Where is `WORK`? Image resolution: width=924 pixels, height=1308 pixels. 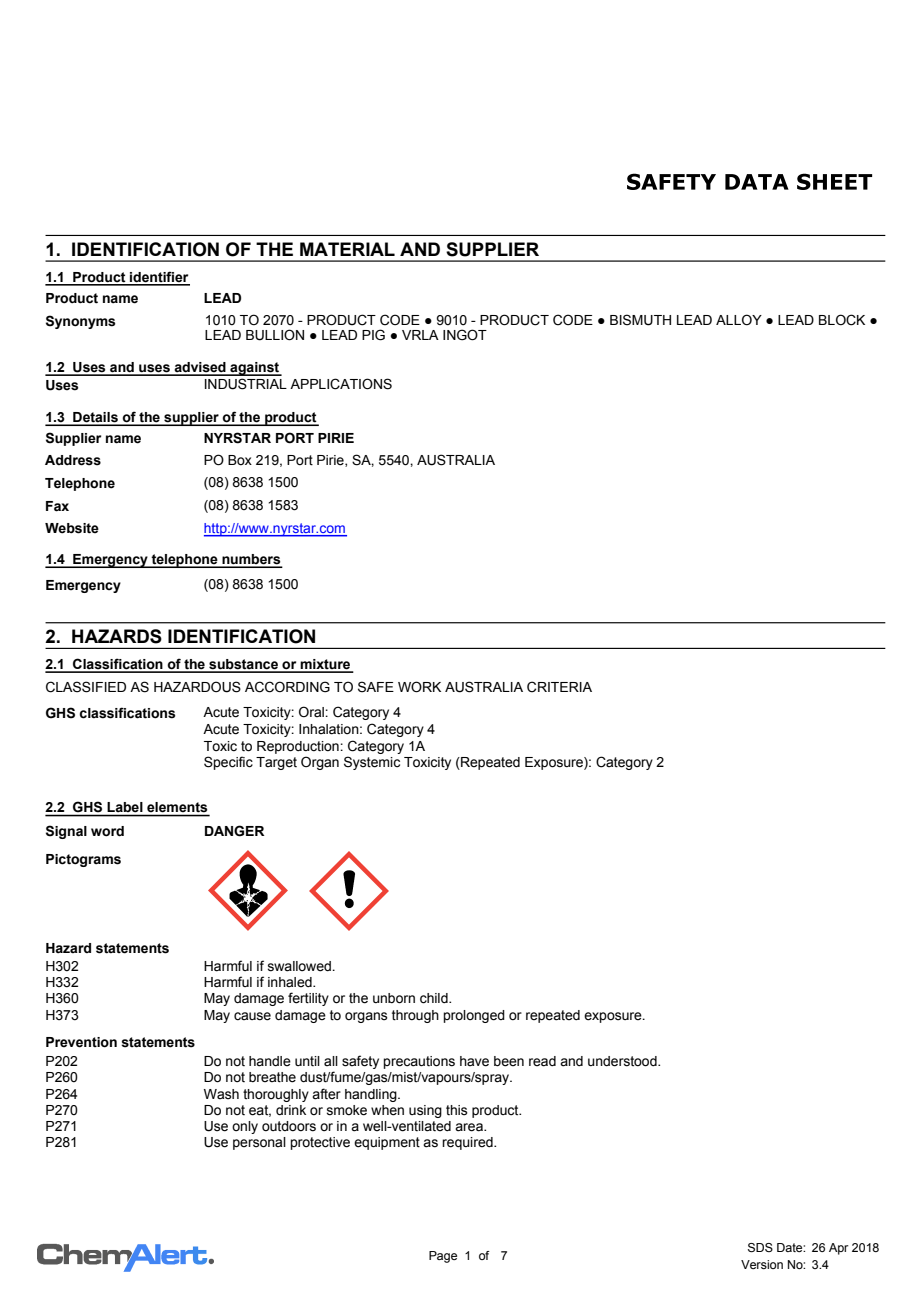
WORK is located at coordinates (419, 687).
